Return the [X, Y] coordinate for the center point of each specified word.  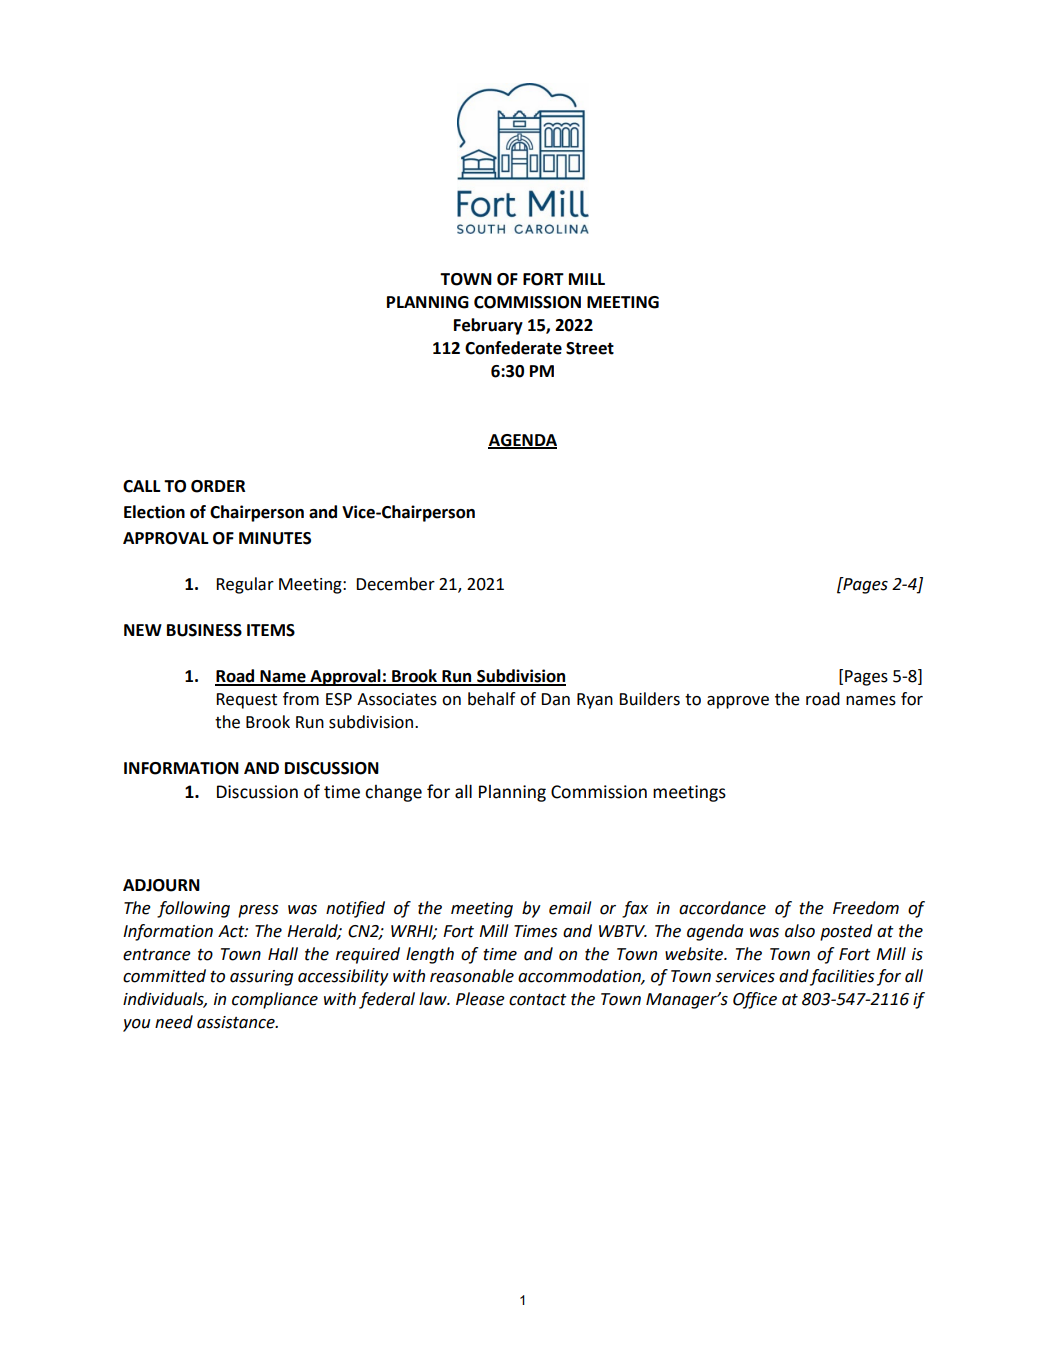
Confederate [513, 348]
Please [480, 999]
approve [738, 702]
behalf [492, 699]
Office [755, 1000]
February [488, 326]
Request [246, 701]
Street [590, 348]
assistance [237, 1022]
